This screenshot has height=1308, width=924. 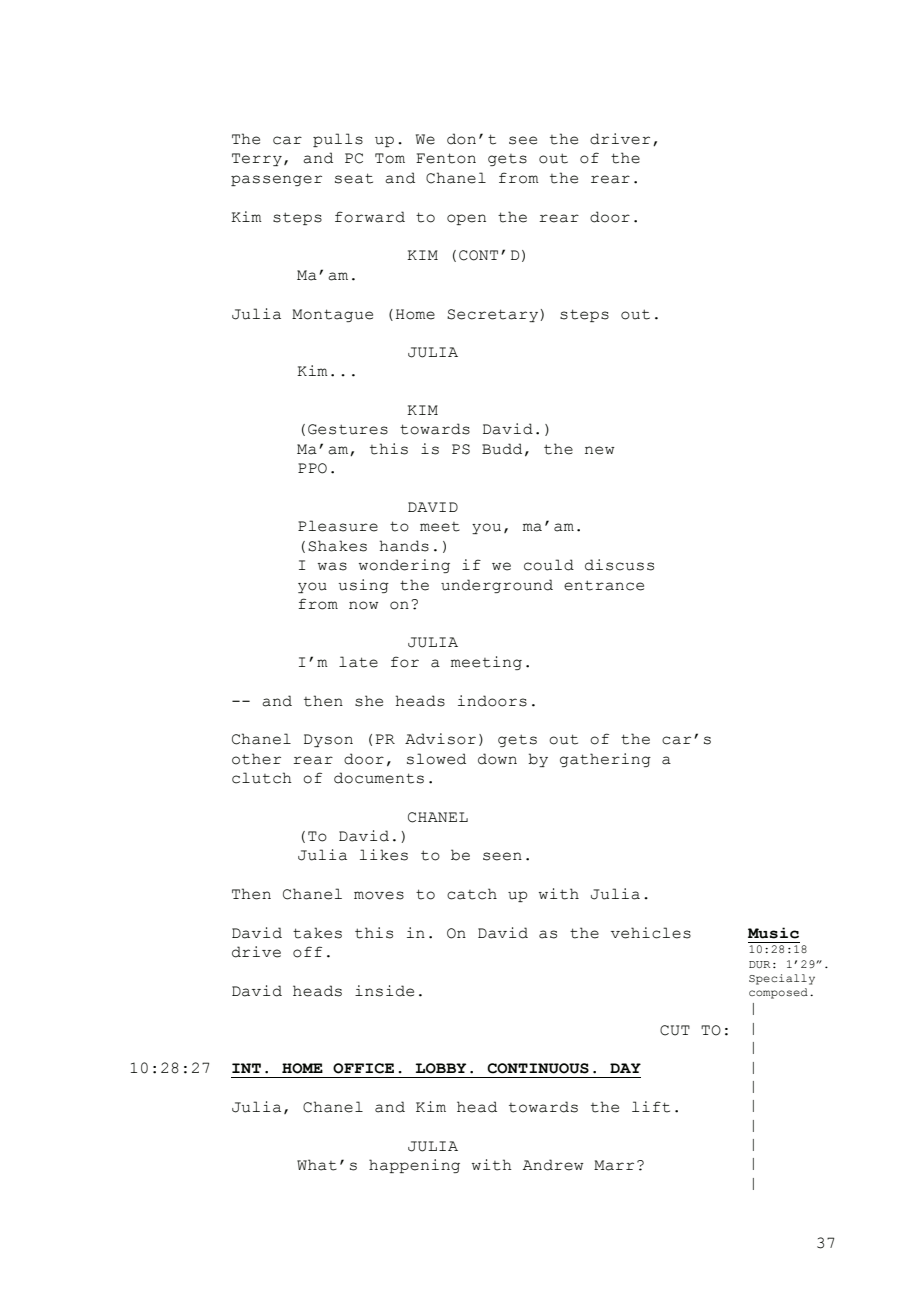 What do you see at coordinates (497, 586) in the screenshot?
I see `underground` at bounding box center [497, 586].
